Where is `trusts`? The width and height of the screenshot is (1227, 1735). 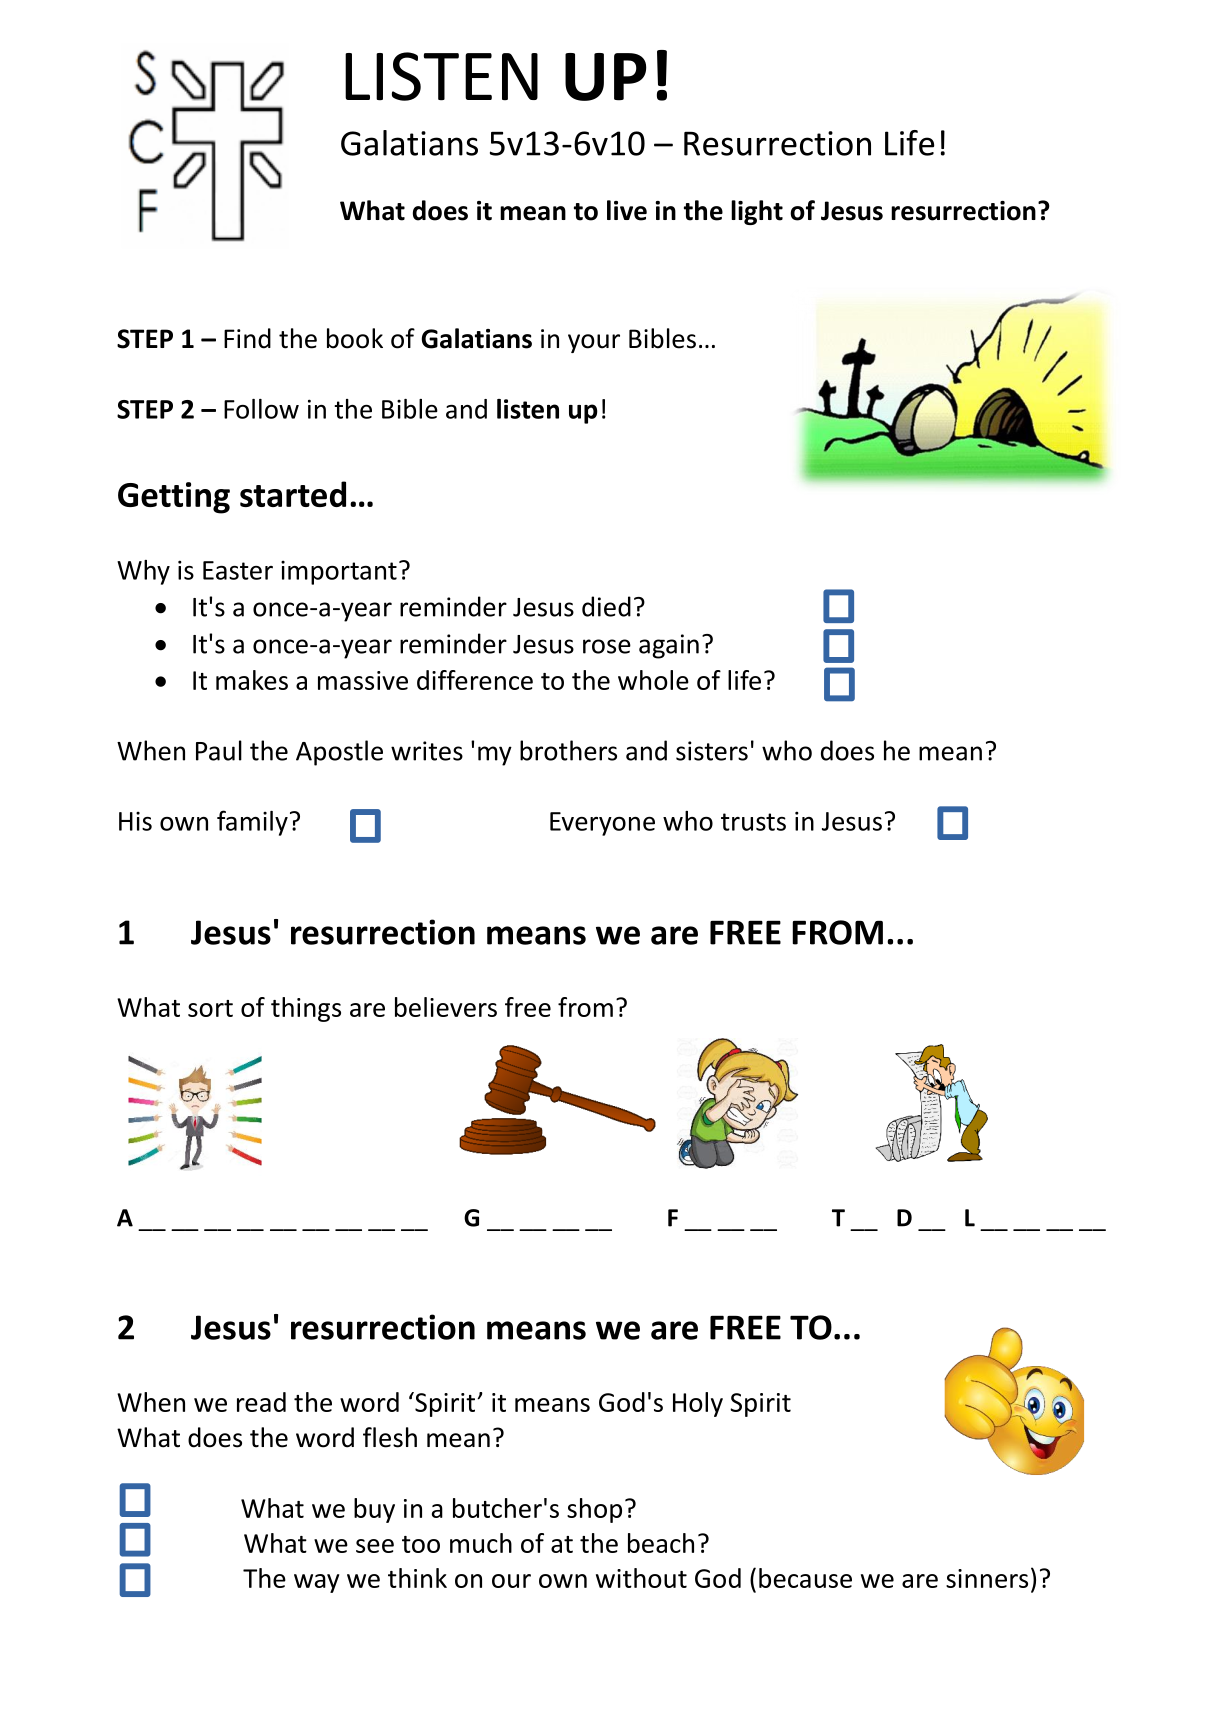 trusts is located at coordinates (753, 822).
